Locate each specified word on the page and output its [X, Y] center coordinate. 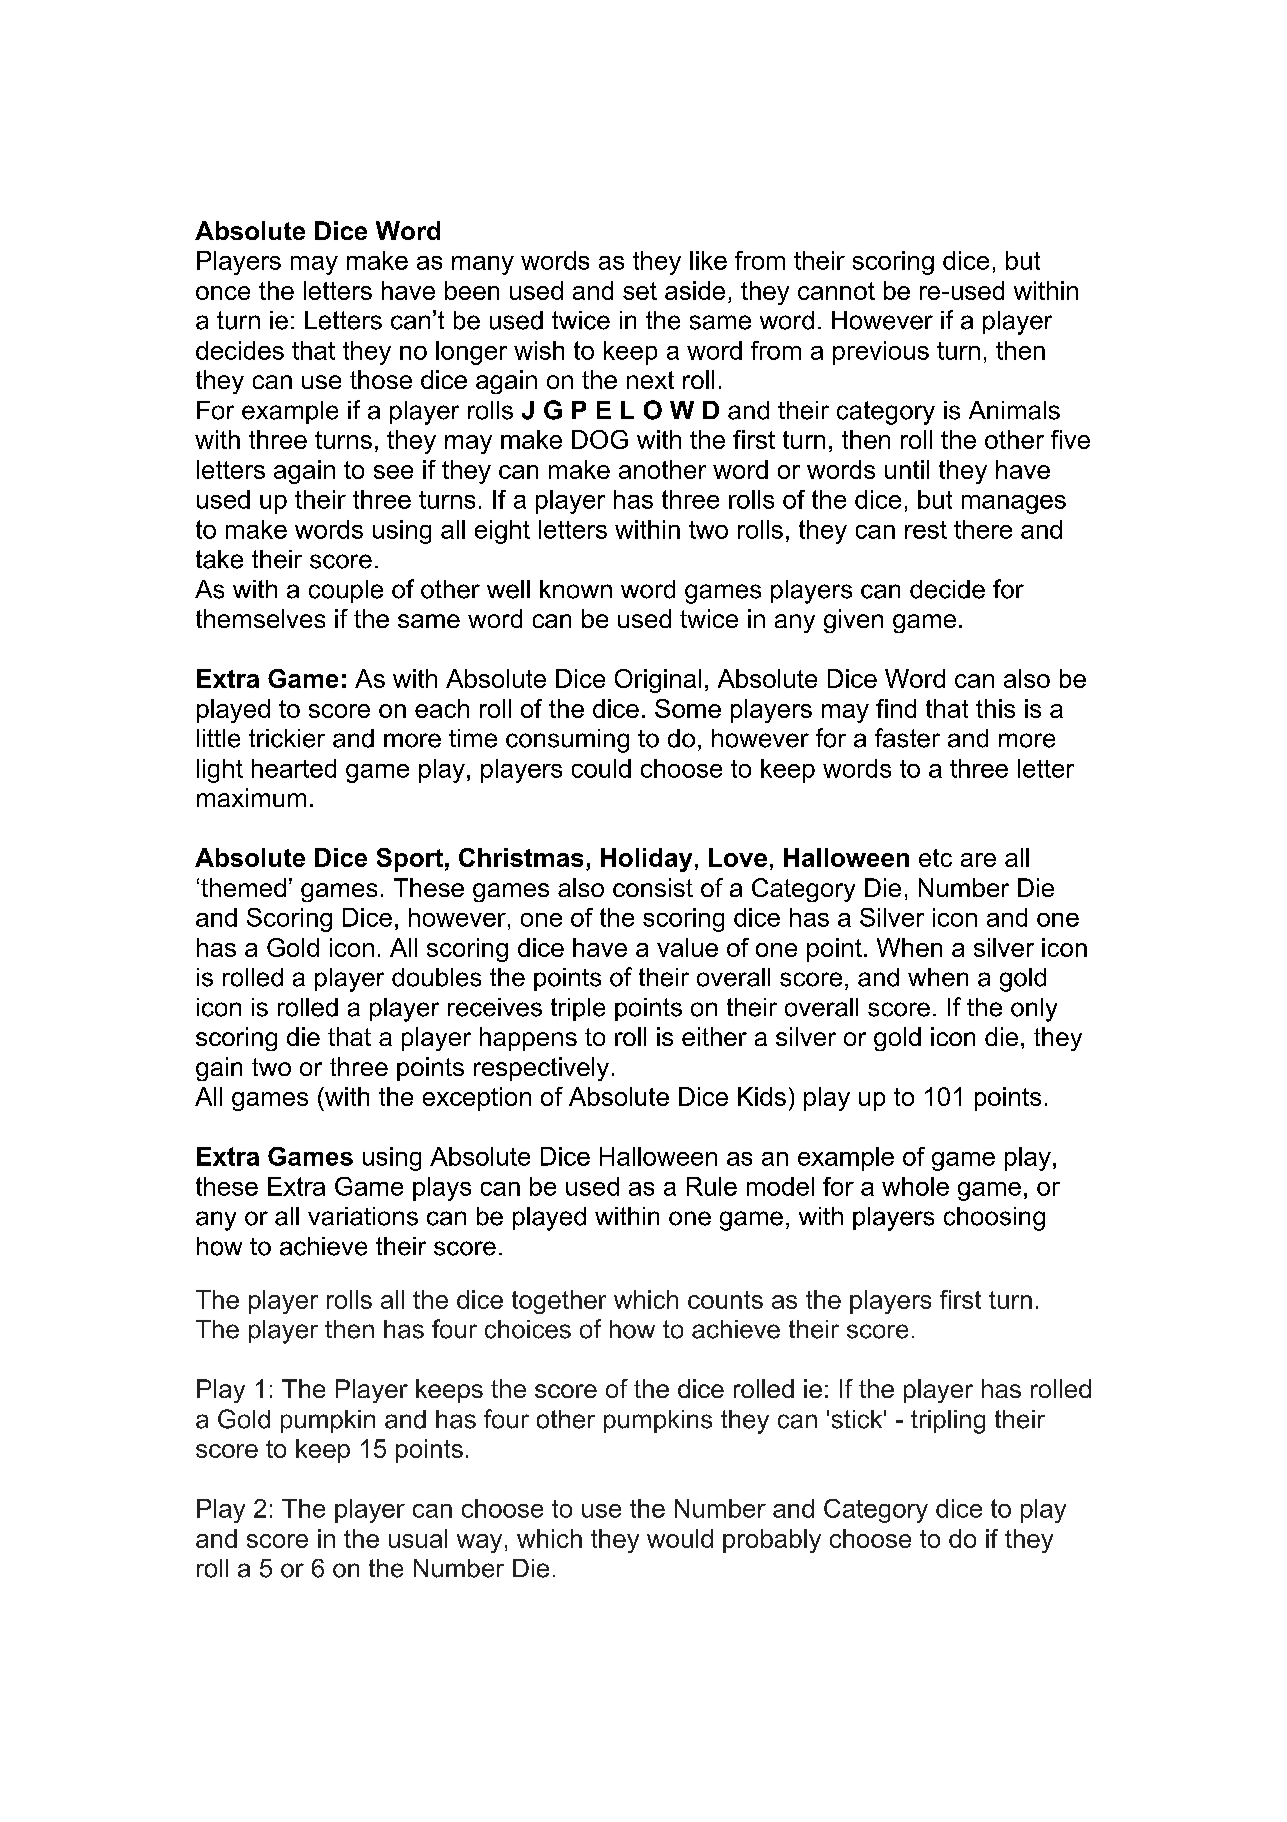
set [640, 291]
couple [346, 591]
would [680, 1538]
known [576, 589]
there [983, 529]
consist [653, 887]
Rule [712, 1186]
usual [418, 1538]
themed [243, 887]
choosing [994, 1219]
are [978, 860]
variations [363, 1216]
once [223, 293]
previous [881, 353]
